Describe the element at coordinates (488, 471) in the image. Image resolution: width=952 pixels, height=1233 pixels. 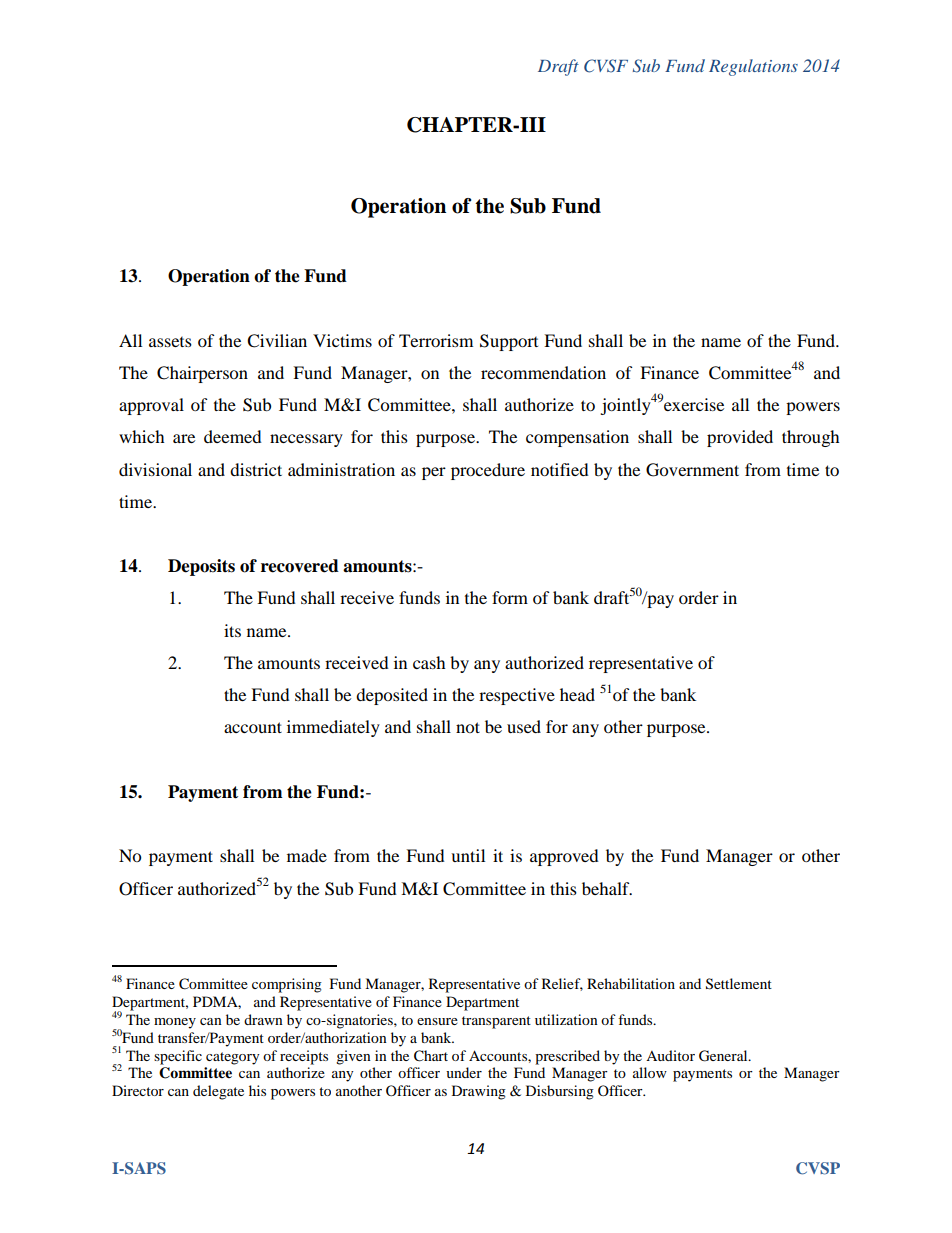
I see `procedure` at that location.
